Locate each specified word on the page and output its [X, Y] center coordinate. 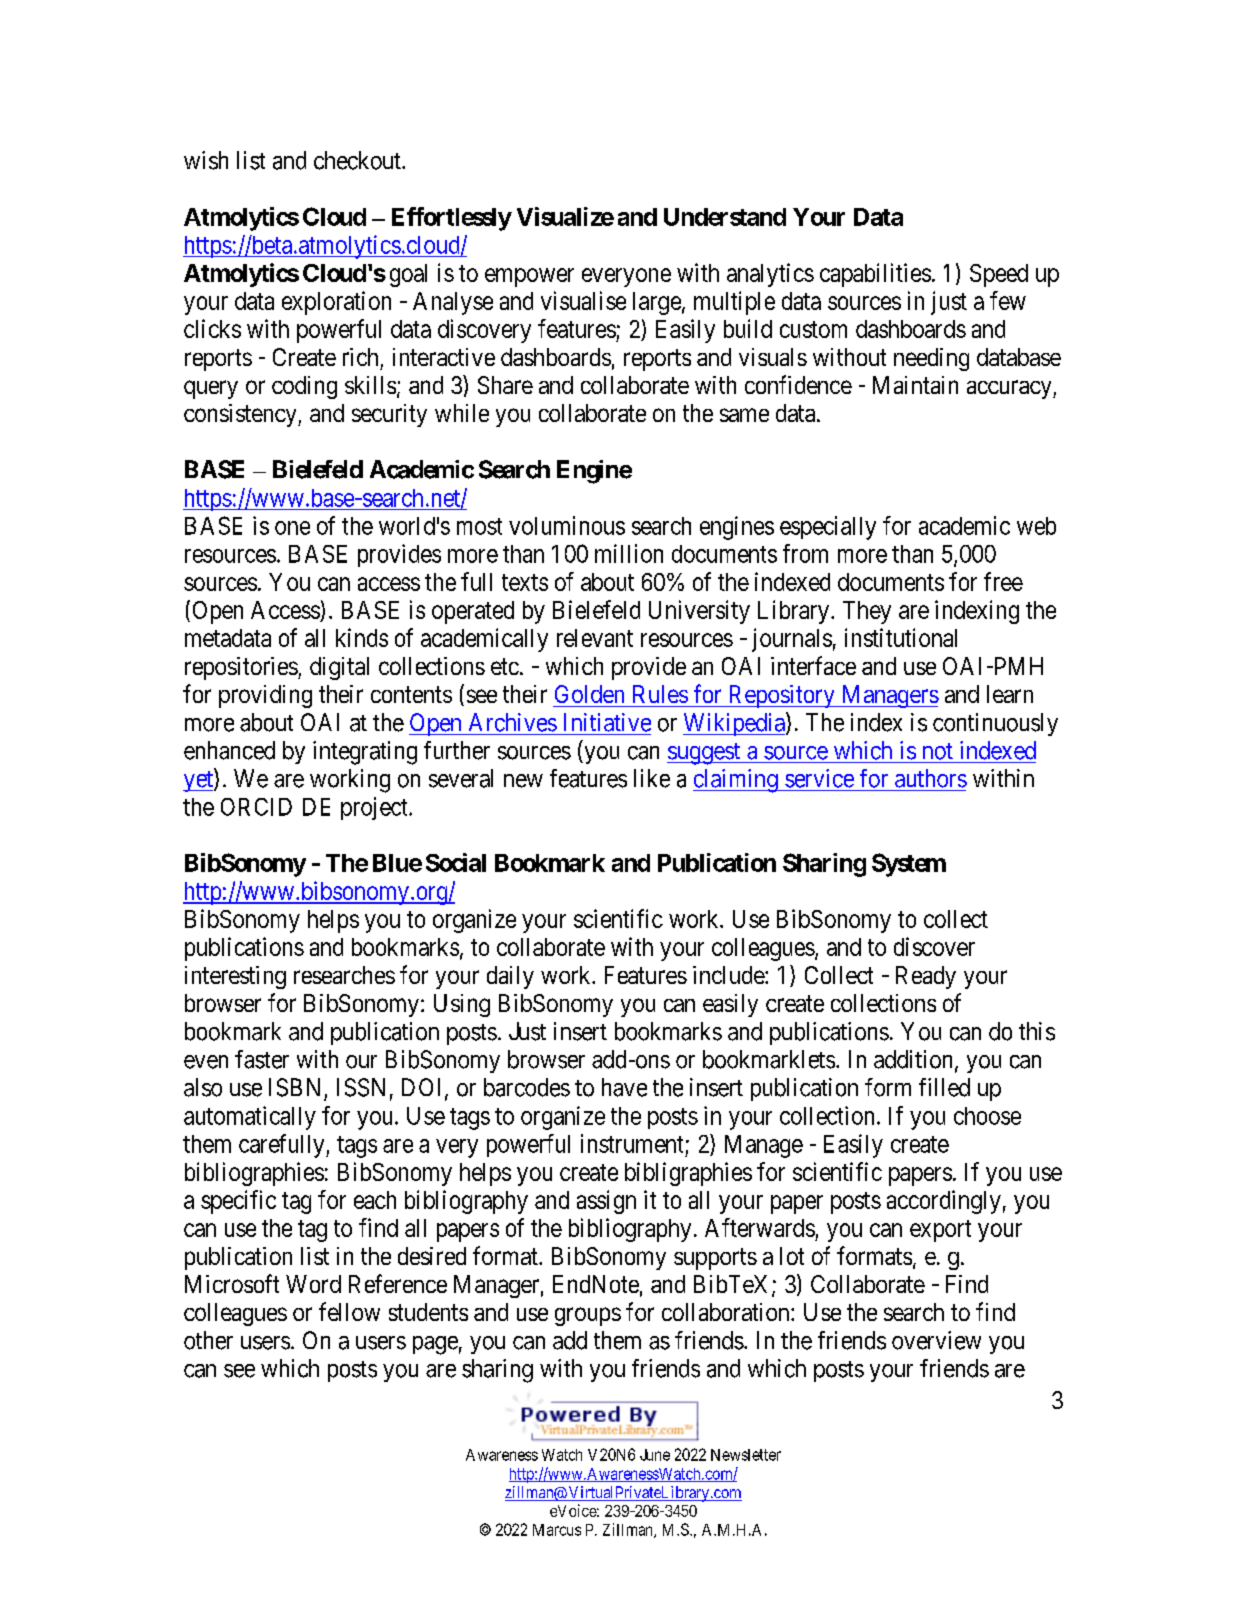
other [208, 1340]
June [655, 1455]
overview [936, 1340]
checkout [358, 160]
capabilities [875, 275]
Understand [725, 217]
